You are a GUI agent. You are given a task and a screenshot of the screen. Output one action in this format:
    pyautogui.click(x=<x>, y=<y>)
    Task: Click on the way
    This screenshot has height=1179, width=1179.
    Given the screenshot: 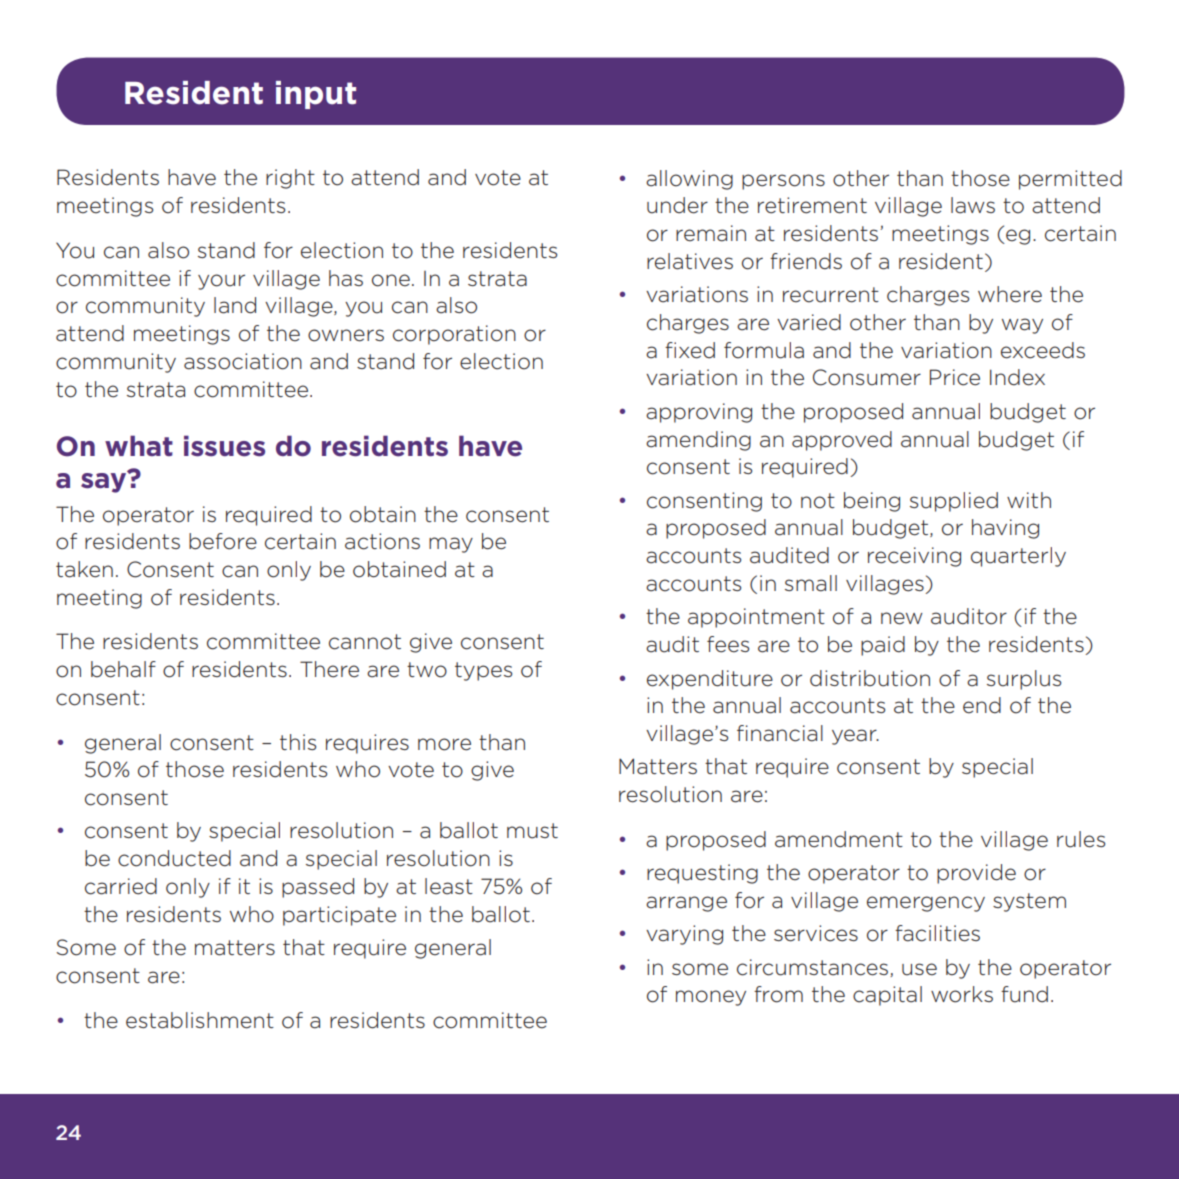 What is the action you would take?
    pyautogui.click(x=1022, y=326)
